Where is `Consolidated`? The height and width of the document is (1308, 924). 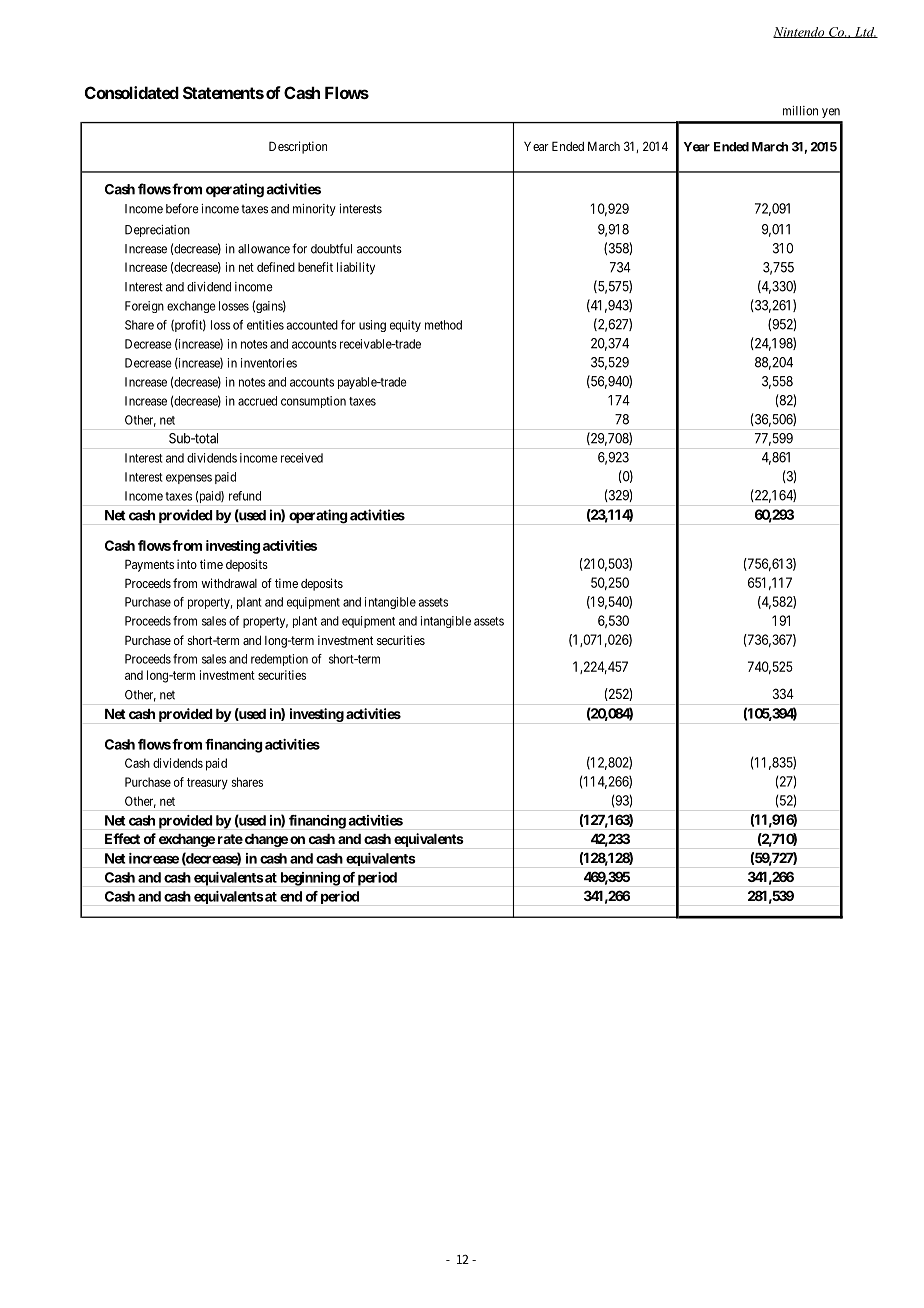 Consolidated is located at coordinates (132, 92).
